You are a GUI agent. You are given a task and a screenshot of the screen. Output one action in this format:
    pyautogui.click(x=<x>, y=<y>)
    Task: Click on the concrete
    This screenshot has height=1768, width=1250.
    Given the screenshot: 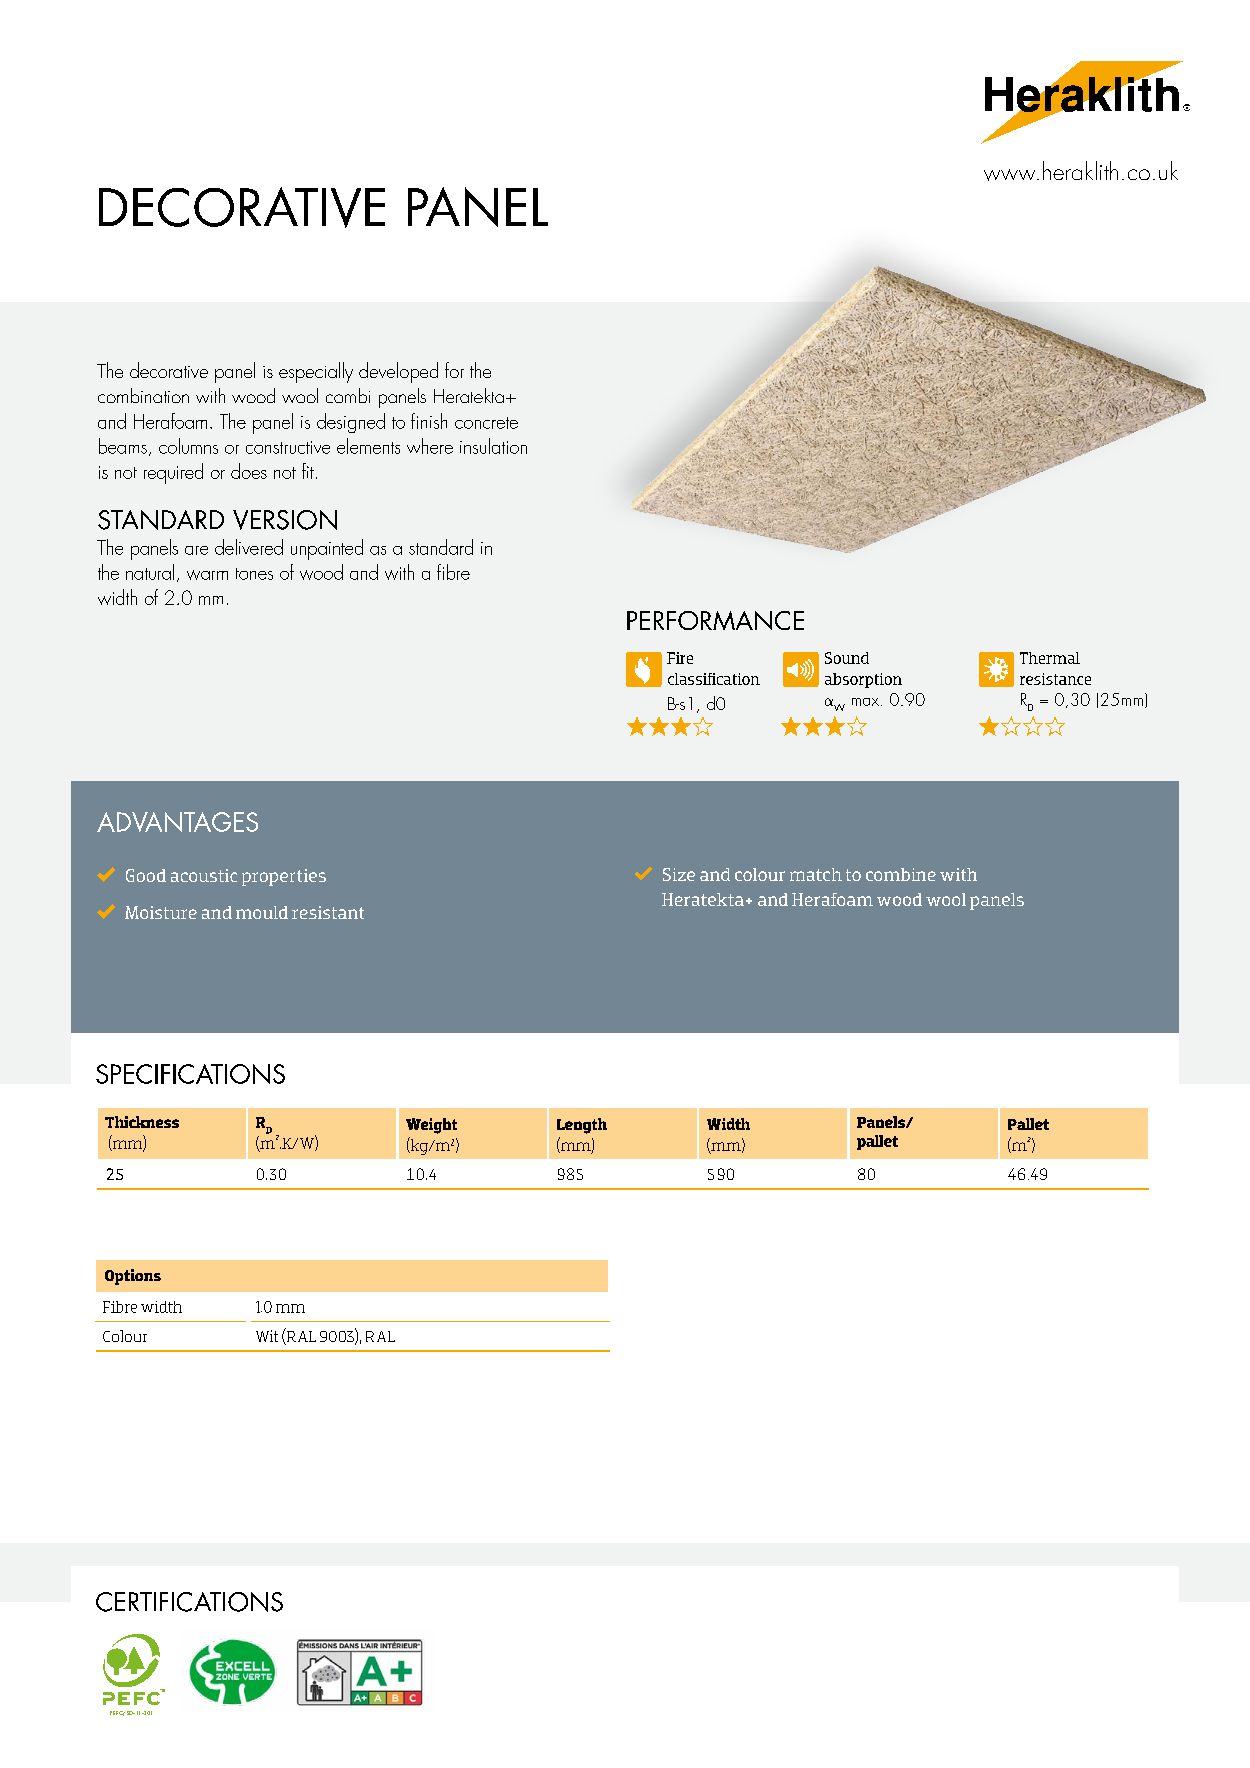 What is the action you would take?
    pyautogui.click(x=486, y=423)
